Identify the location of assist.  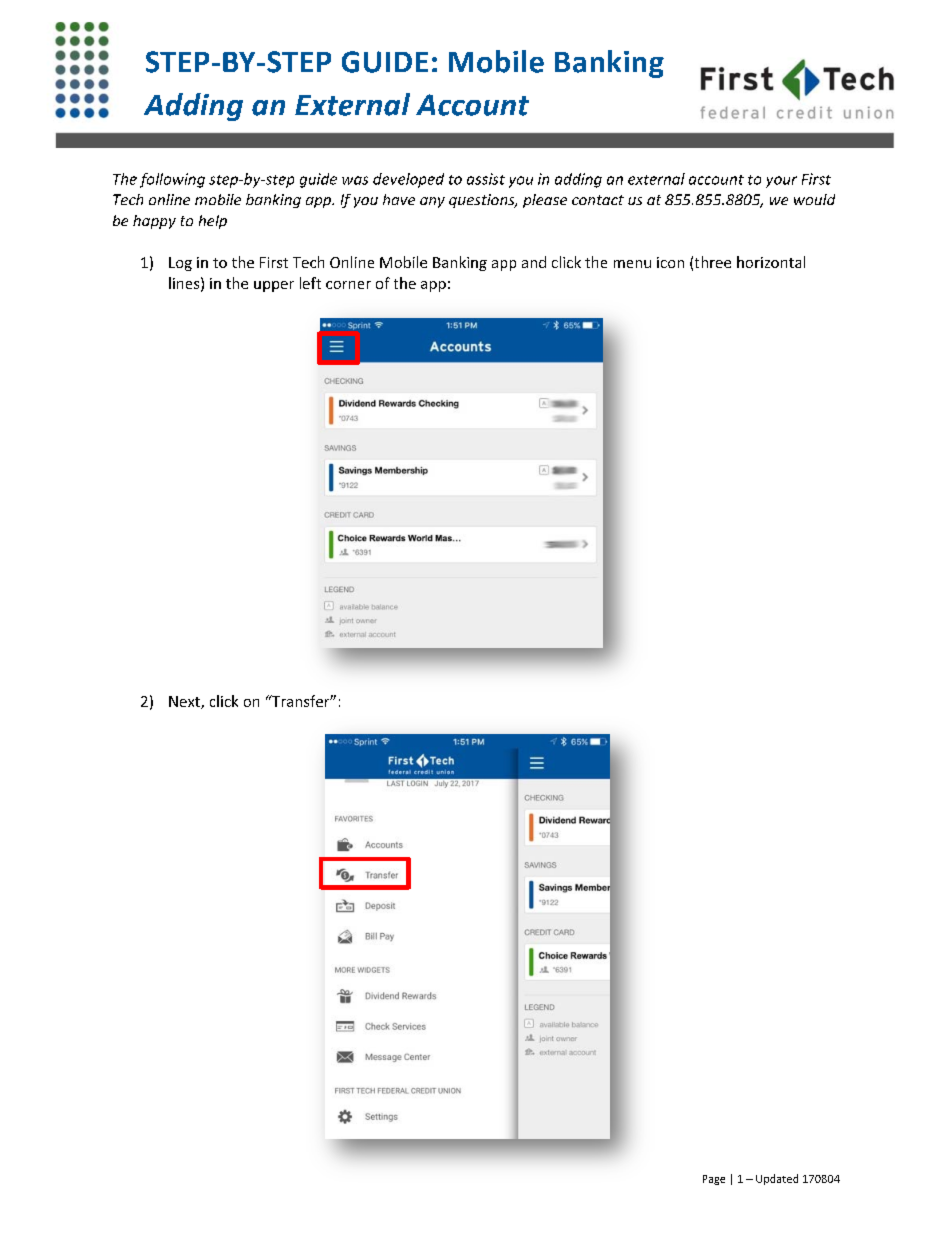
(486, 179).
